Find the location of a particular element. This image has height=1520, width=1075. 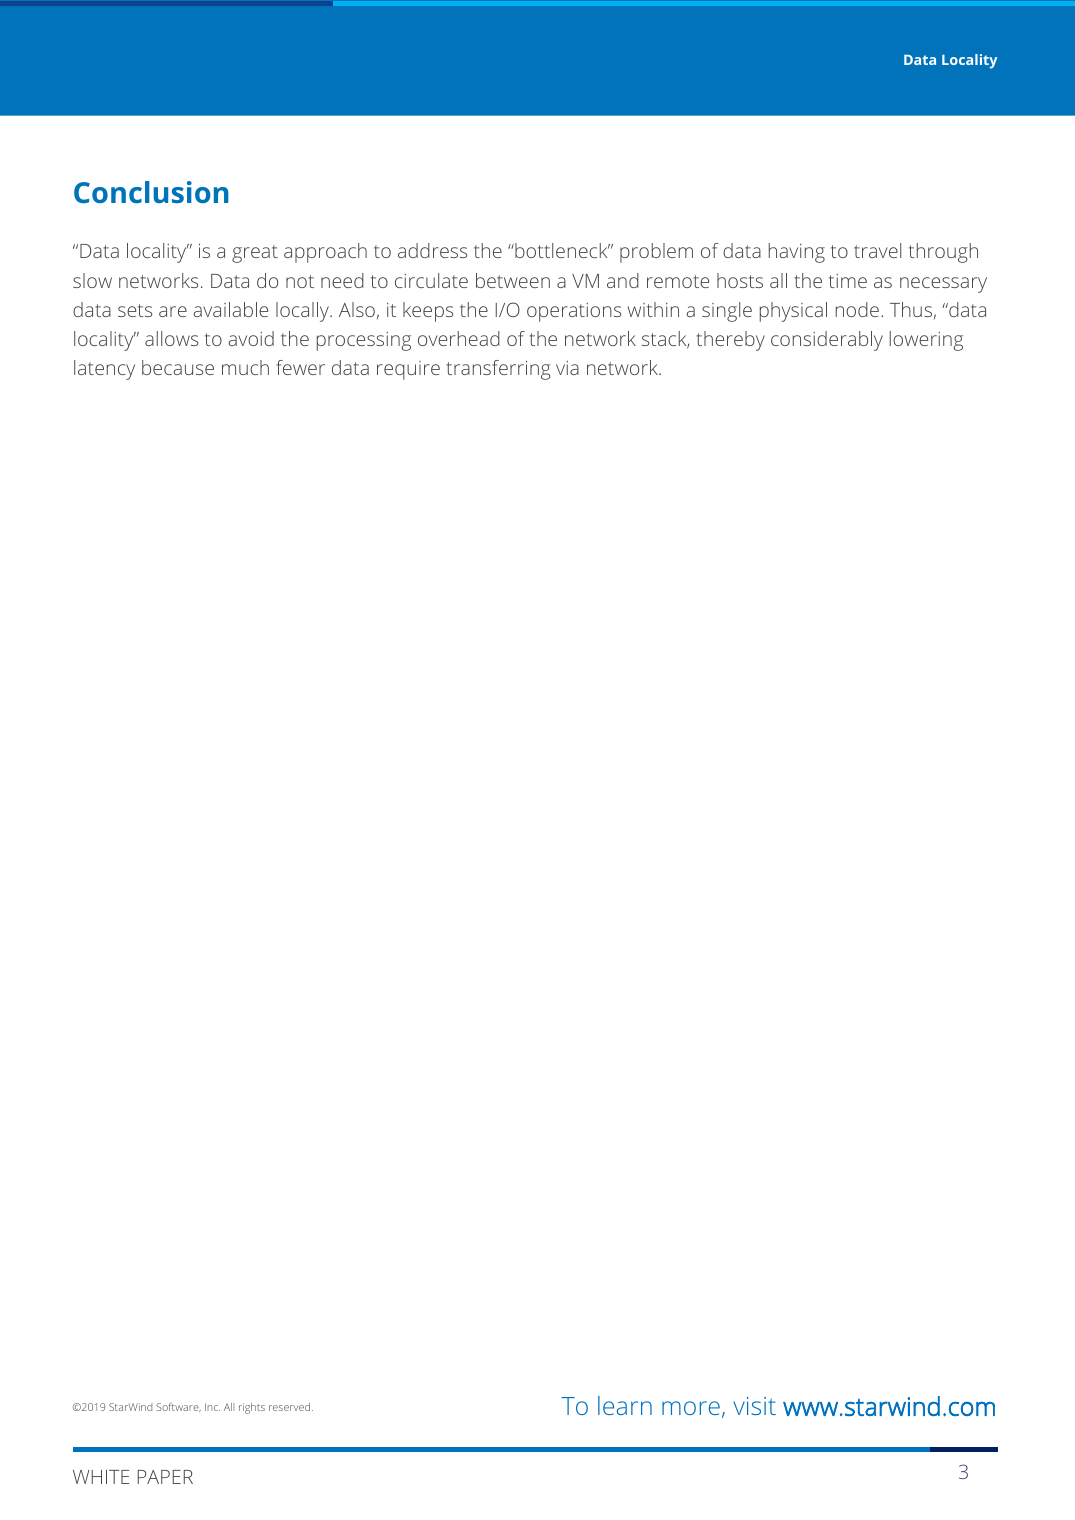

transferring is located at coordinates (498, 370).
